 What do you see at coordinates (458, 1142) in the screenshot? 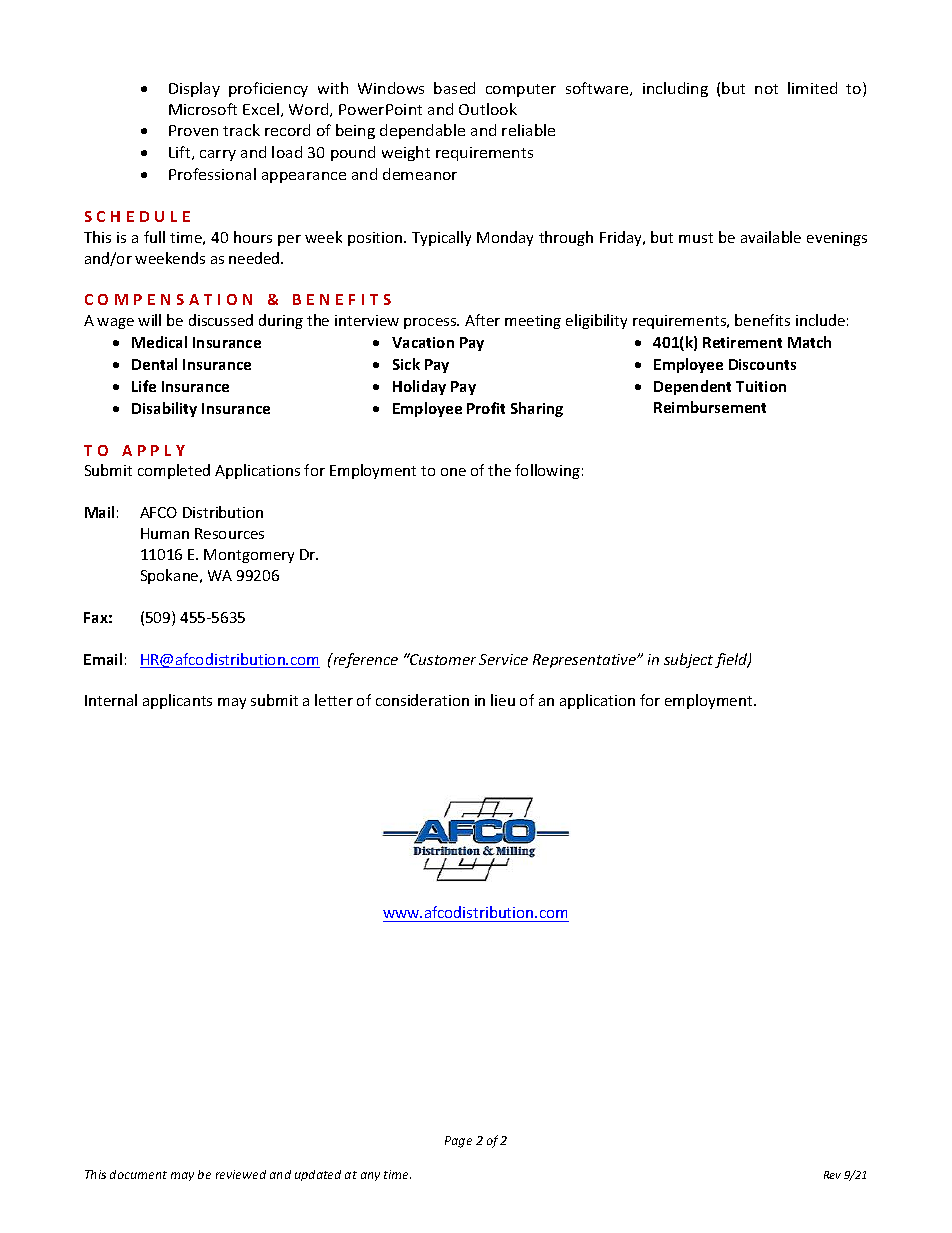
I see `Page` at bounding box center [458, 1142].
